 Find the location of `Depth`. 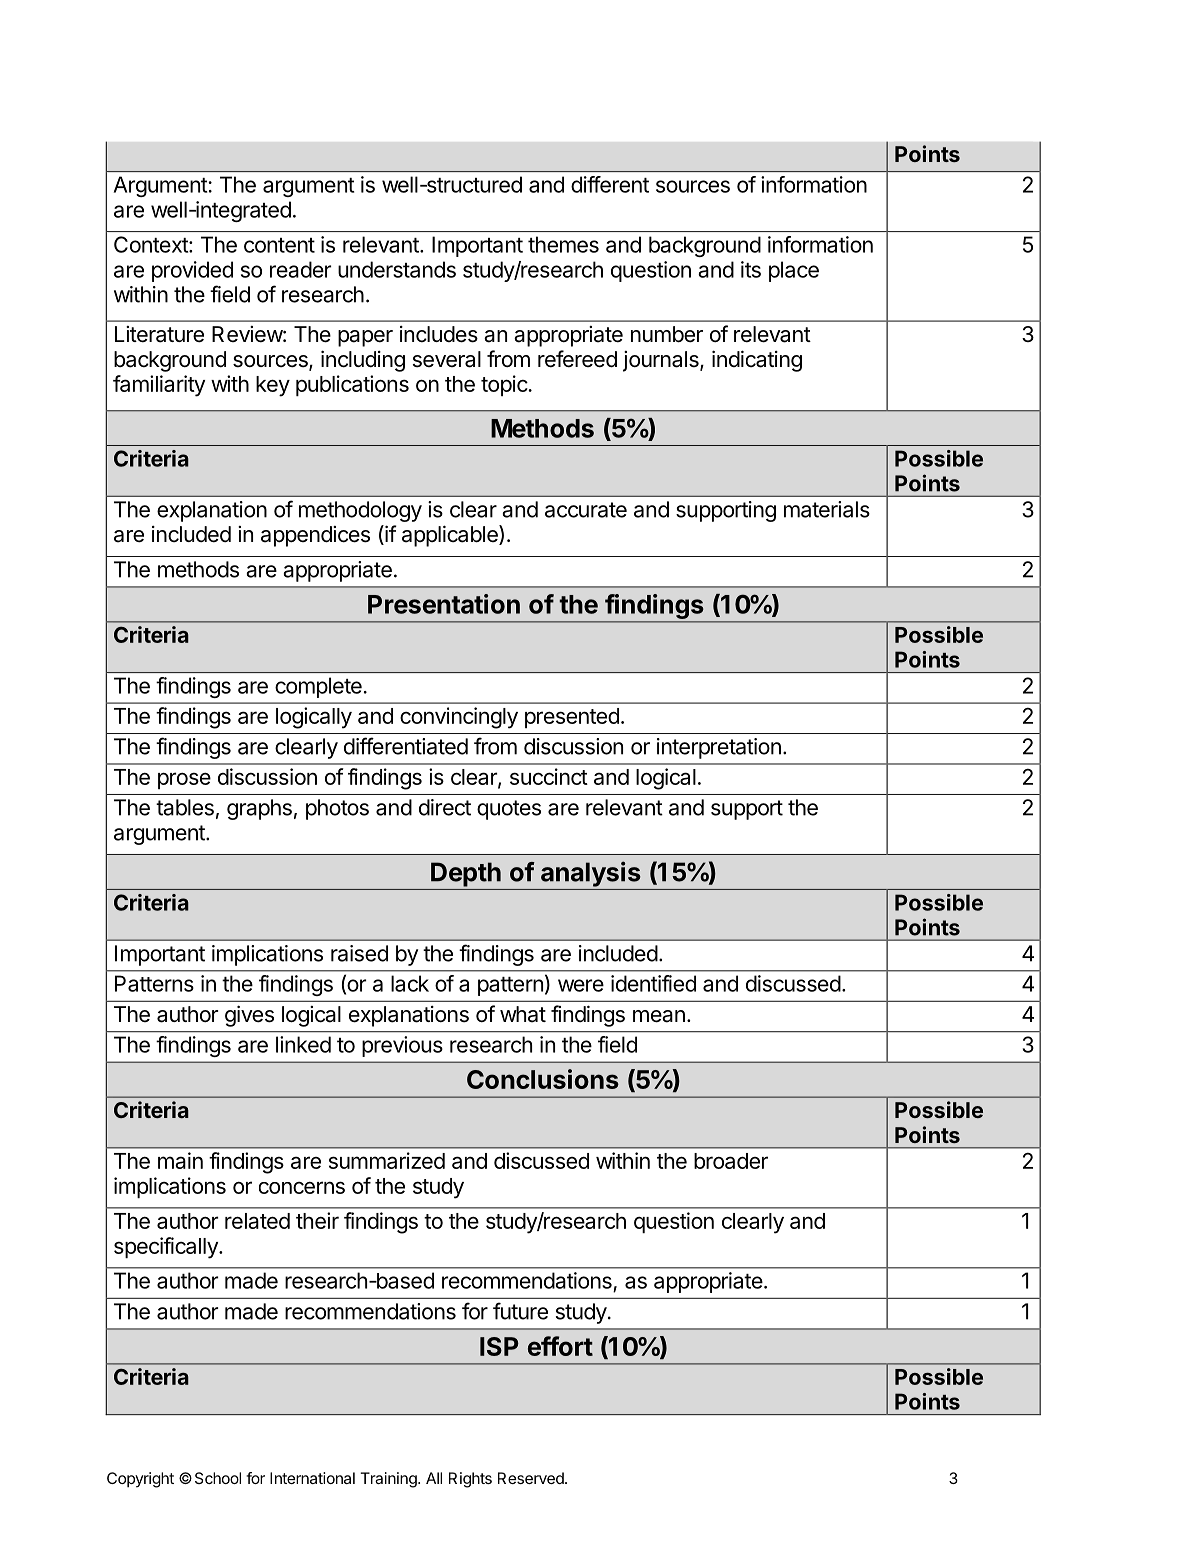

Depth is located at coordinates (466, 874).
